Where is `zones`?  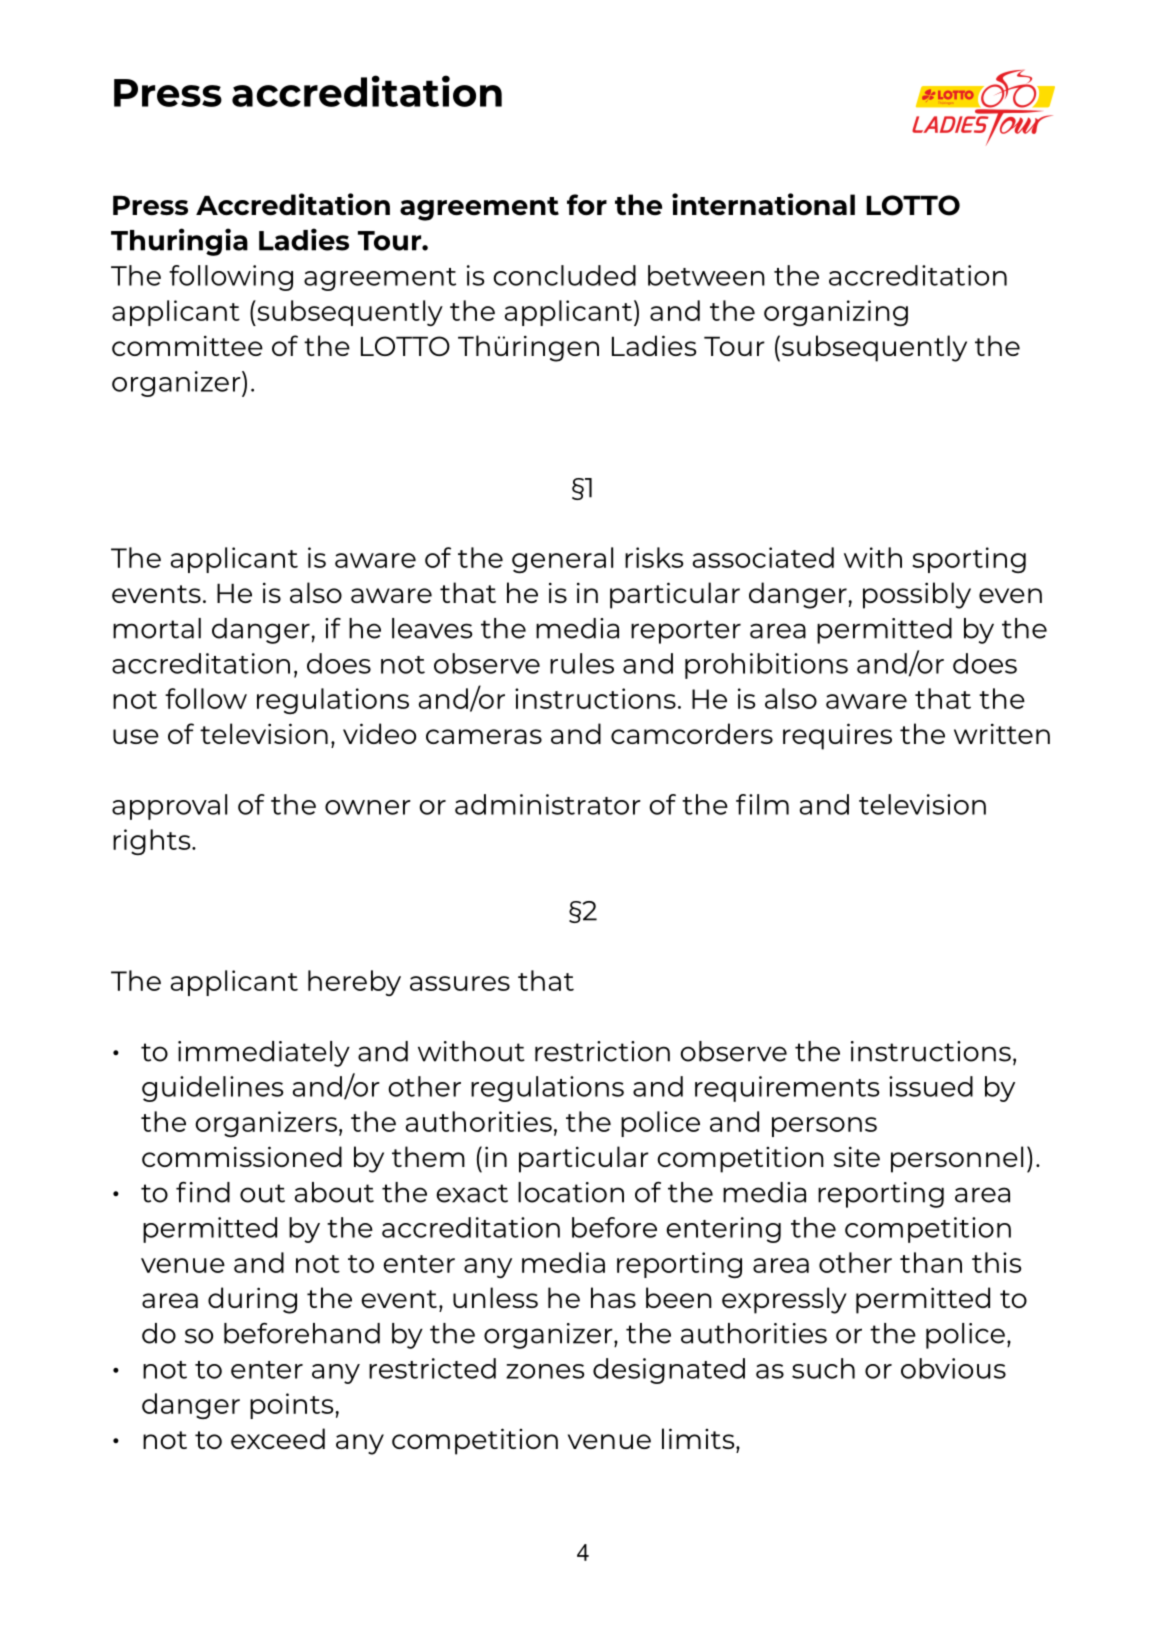 zones is located at coordinates (545, 1371).
